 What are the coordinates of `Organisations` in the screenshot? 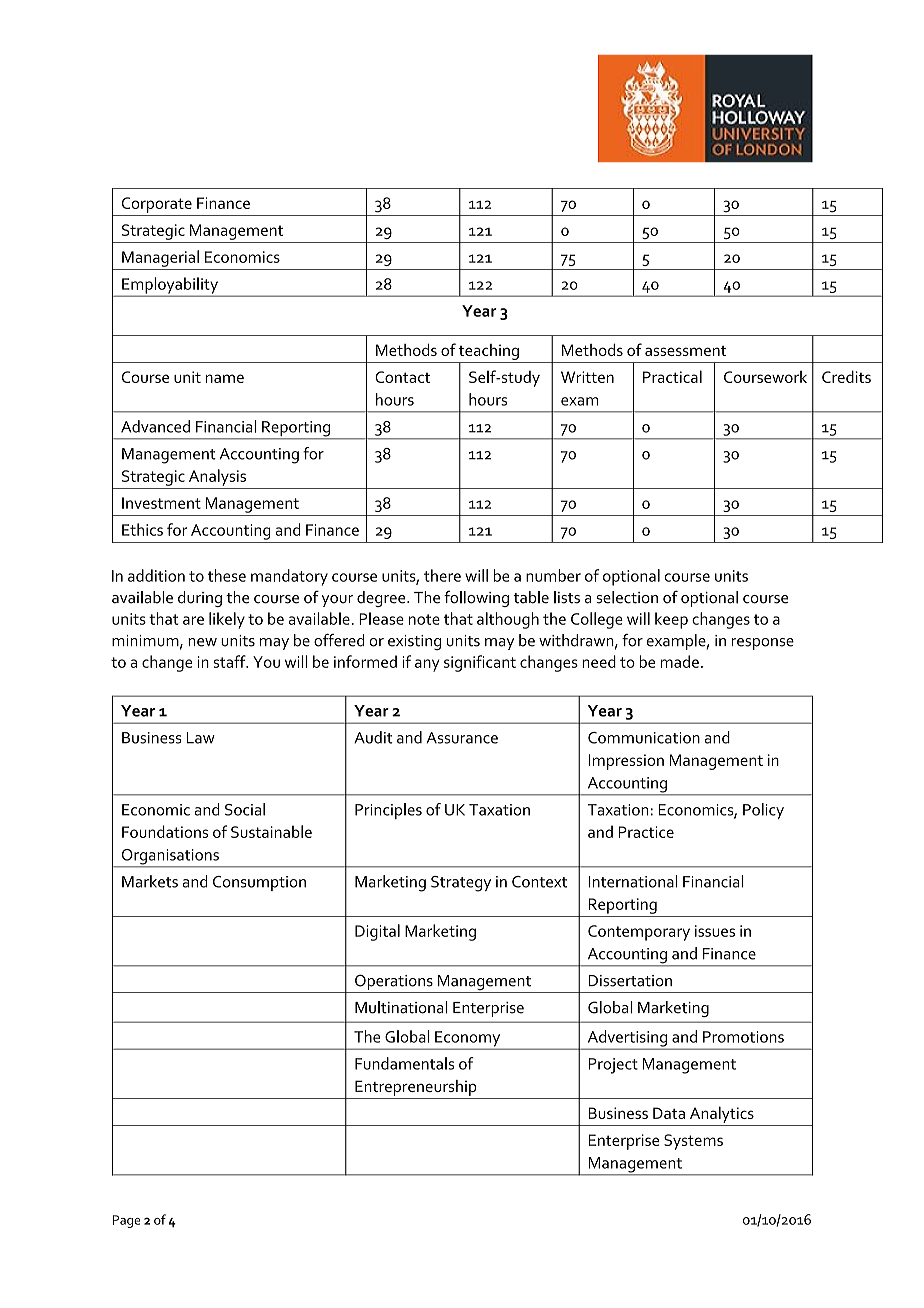 It's located at (170, 858).
